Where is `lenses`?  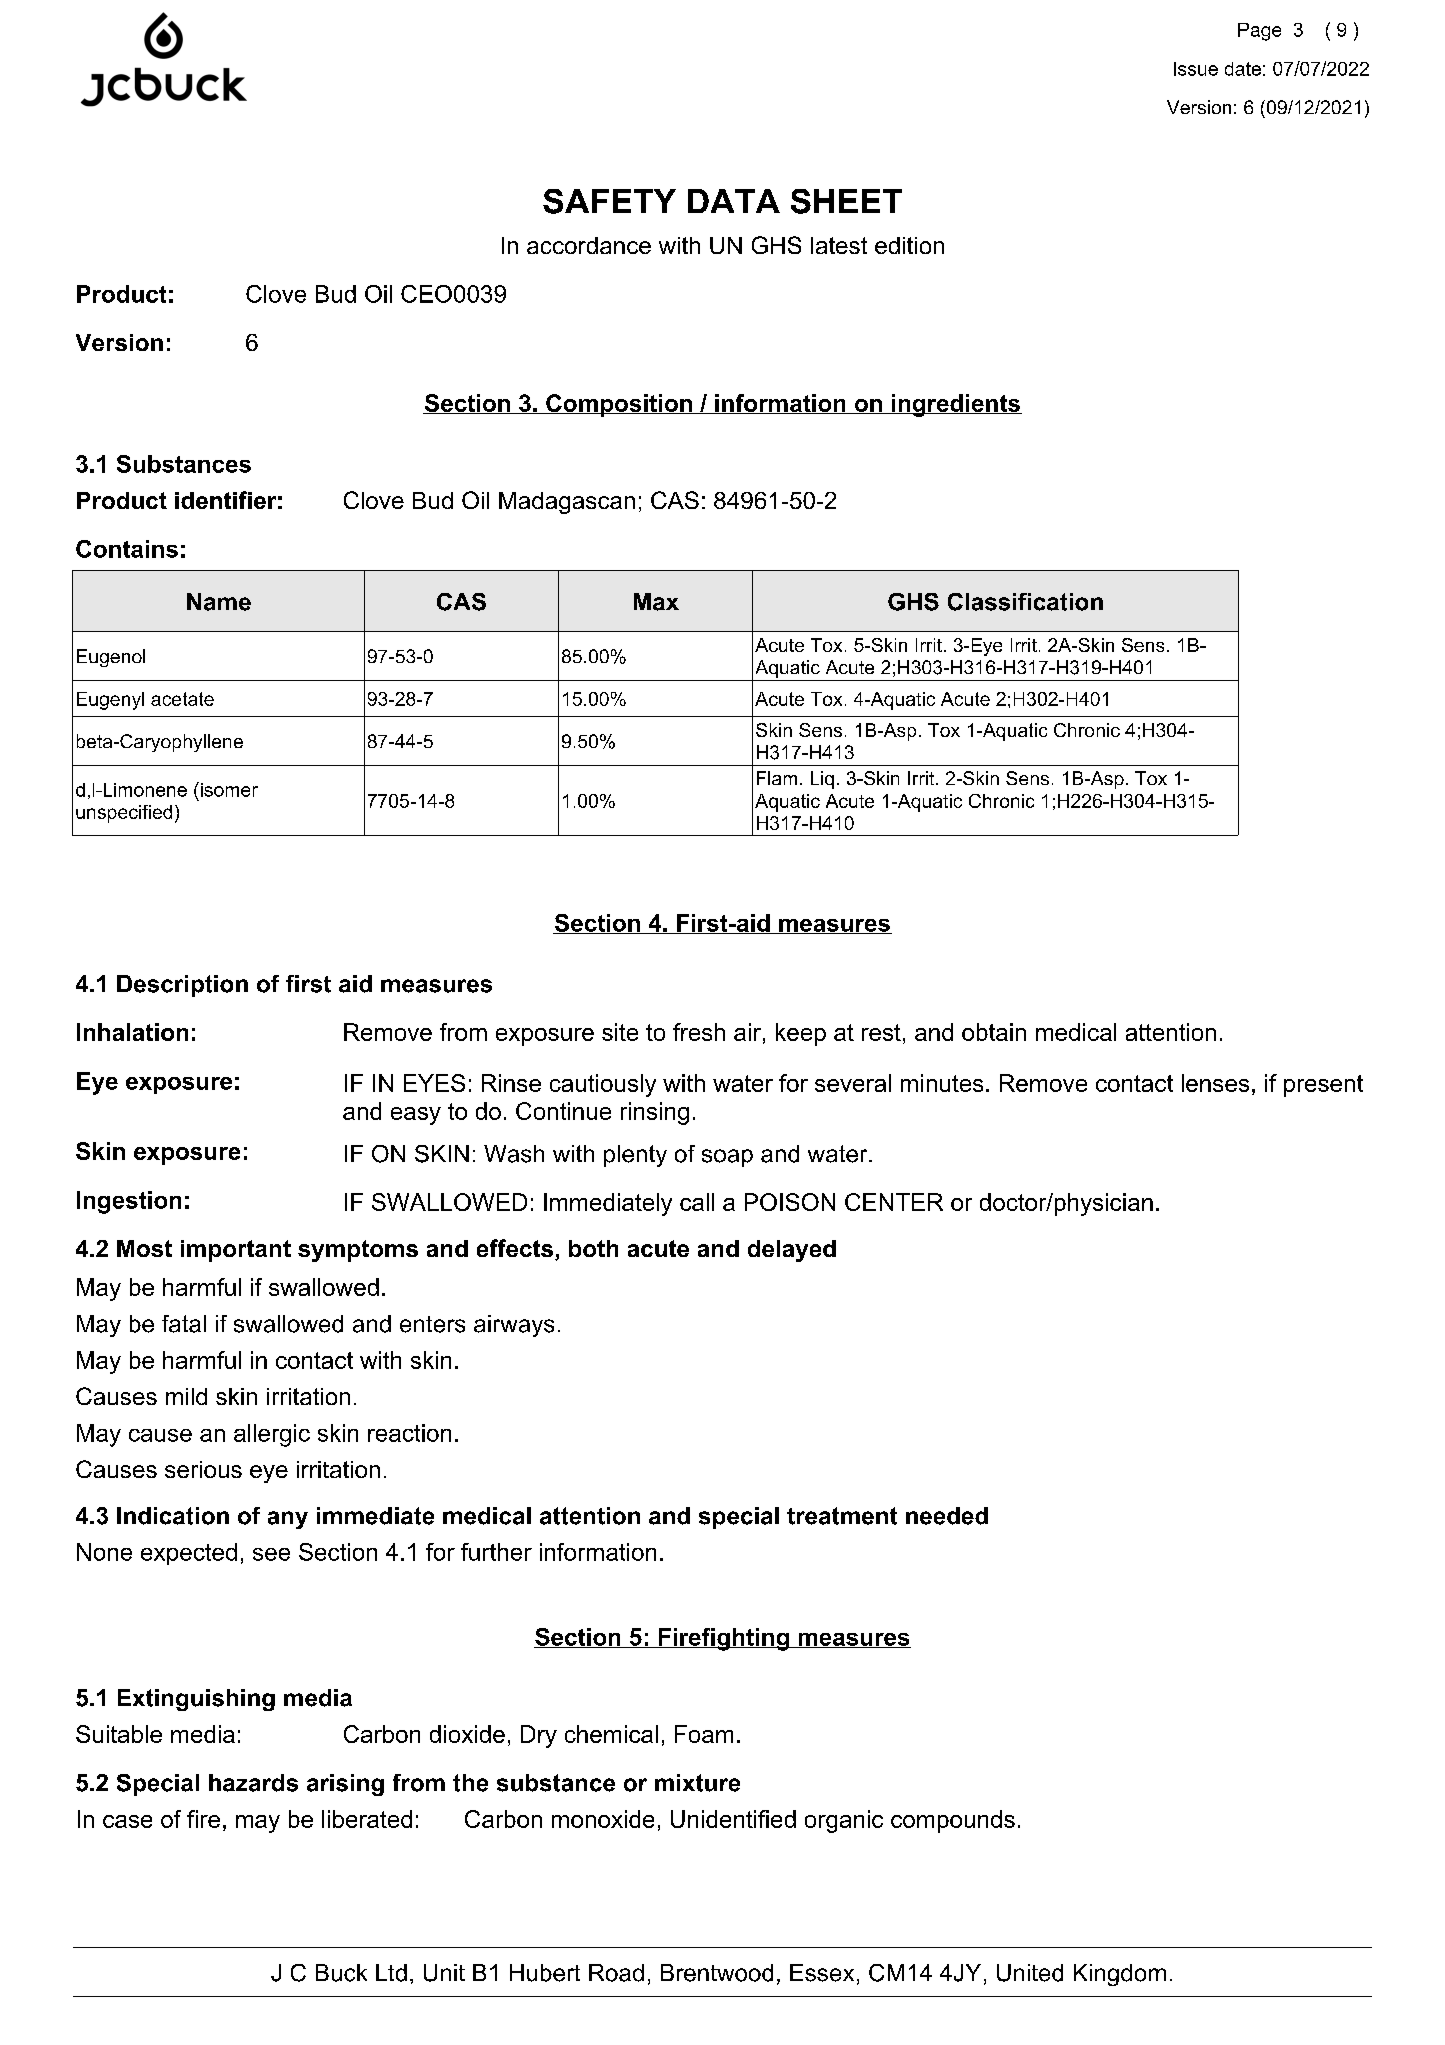
lenses is located at coordinates (1215, 1083).
